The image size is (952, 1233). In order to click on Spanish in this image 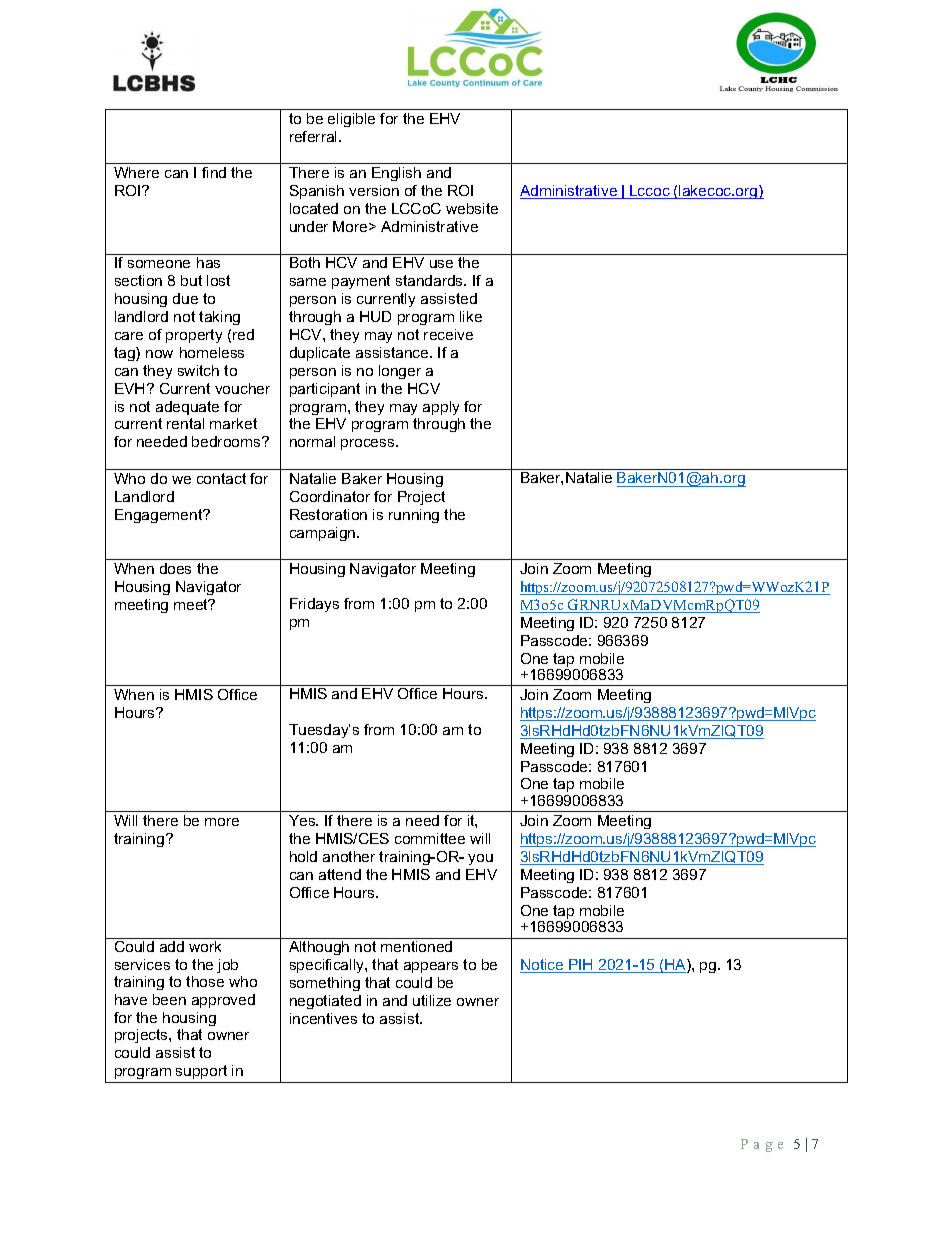, I will do `click(317, 192)`.
